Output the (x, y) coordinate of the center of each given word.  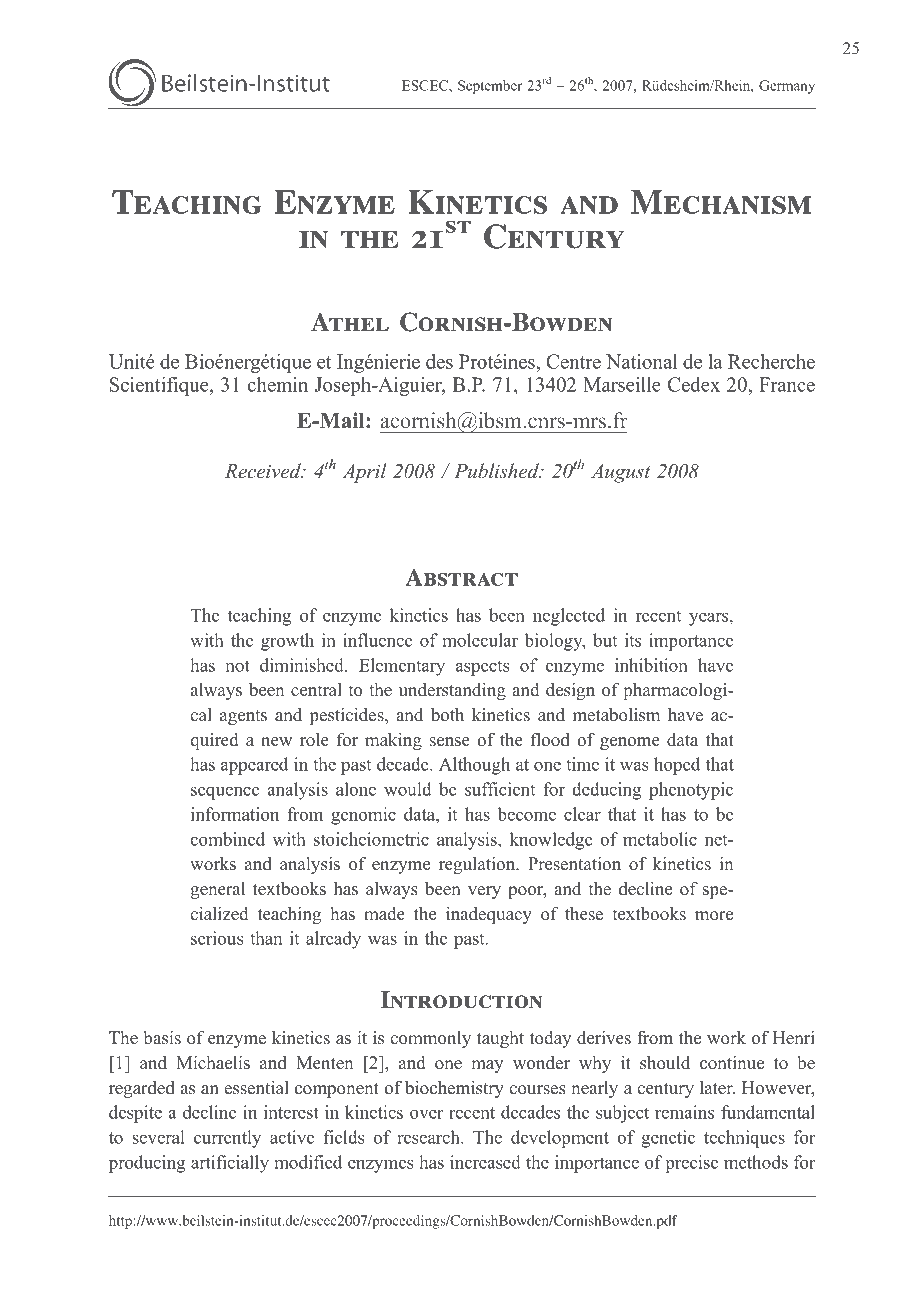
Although (474, 766)
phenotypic (691, 791)
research (429, 1137)
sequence (225, 793)
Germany (787, 87)
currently (227, 1139)
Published (497, 470)
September (490, 87)
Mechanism (721, 202)
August (620, 473)
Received (264, 470)
